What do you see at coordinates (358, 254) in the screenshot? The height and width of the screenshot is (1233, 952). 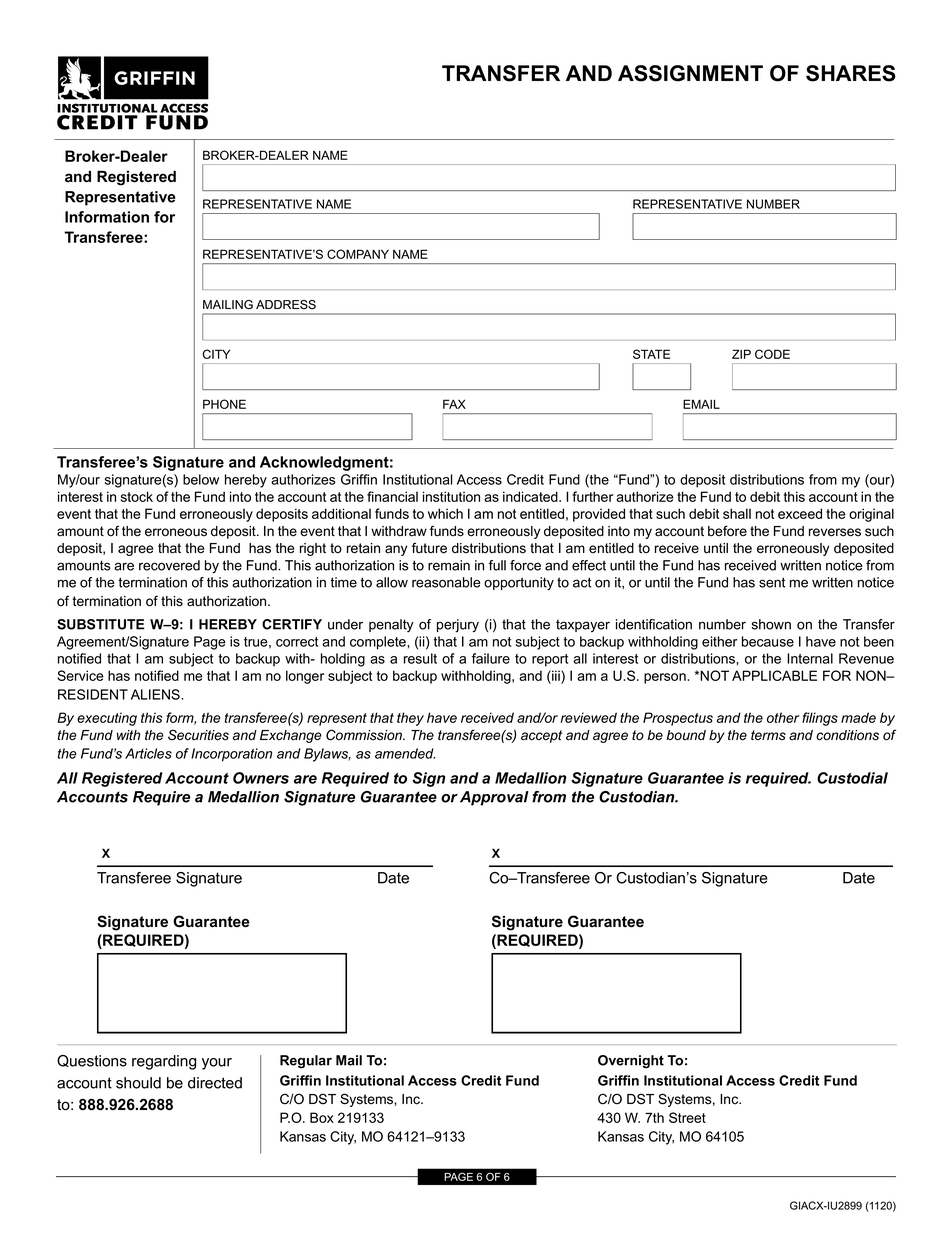 I see `COMPANY` at bounding box center [358, 254].
